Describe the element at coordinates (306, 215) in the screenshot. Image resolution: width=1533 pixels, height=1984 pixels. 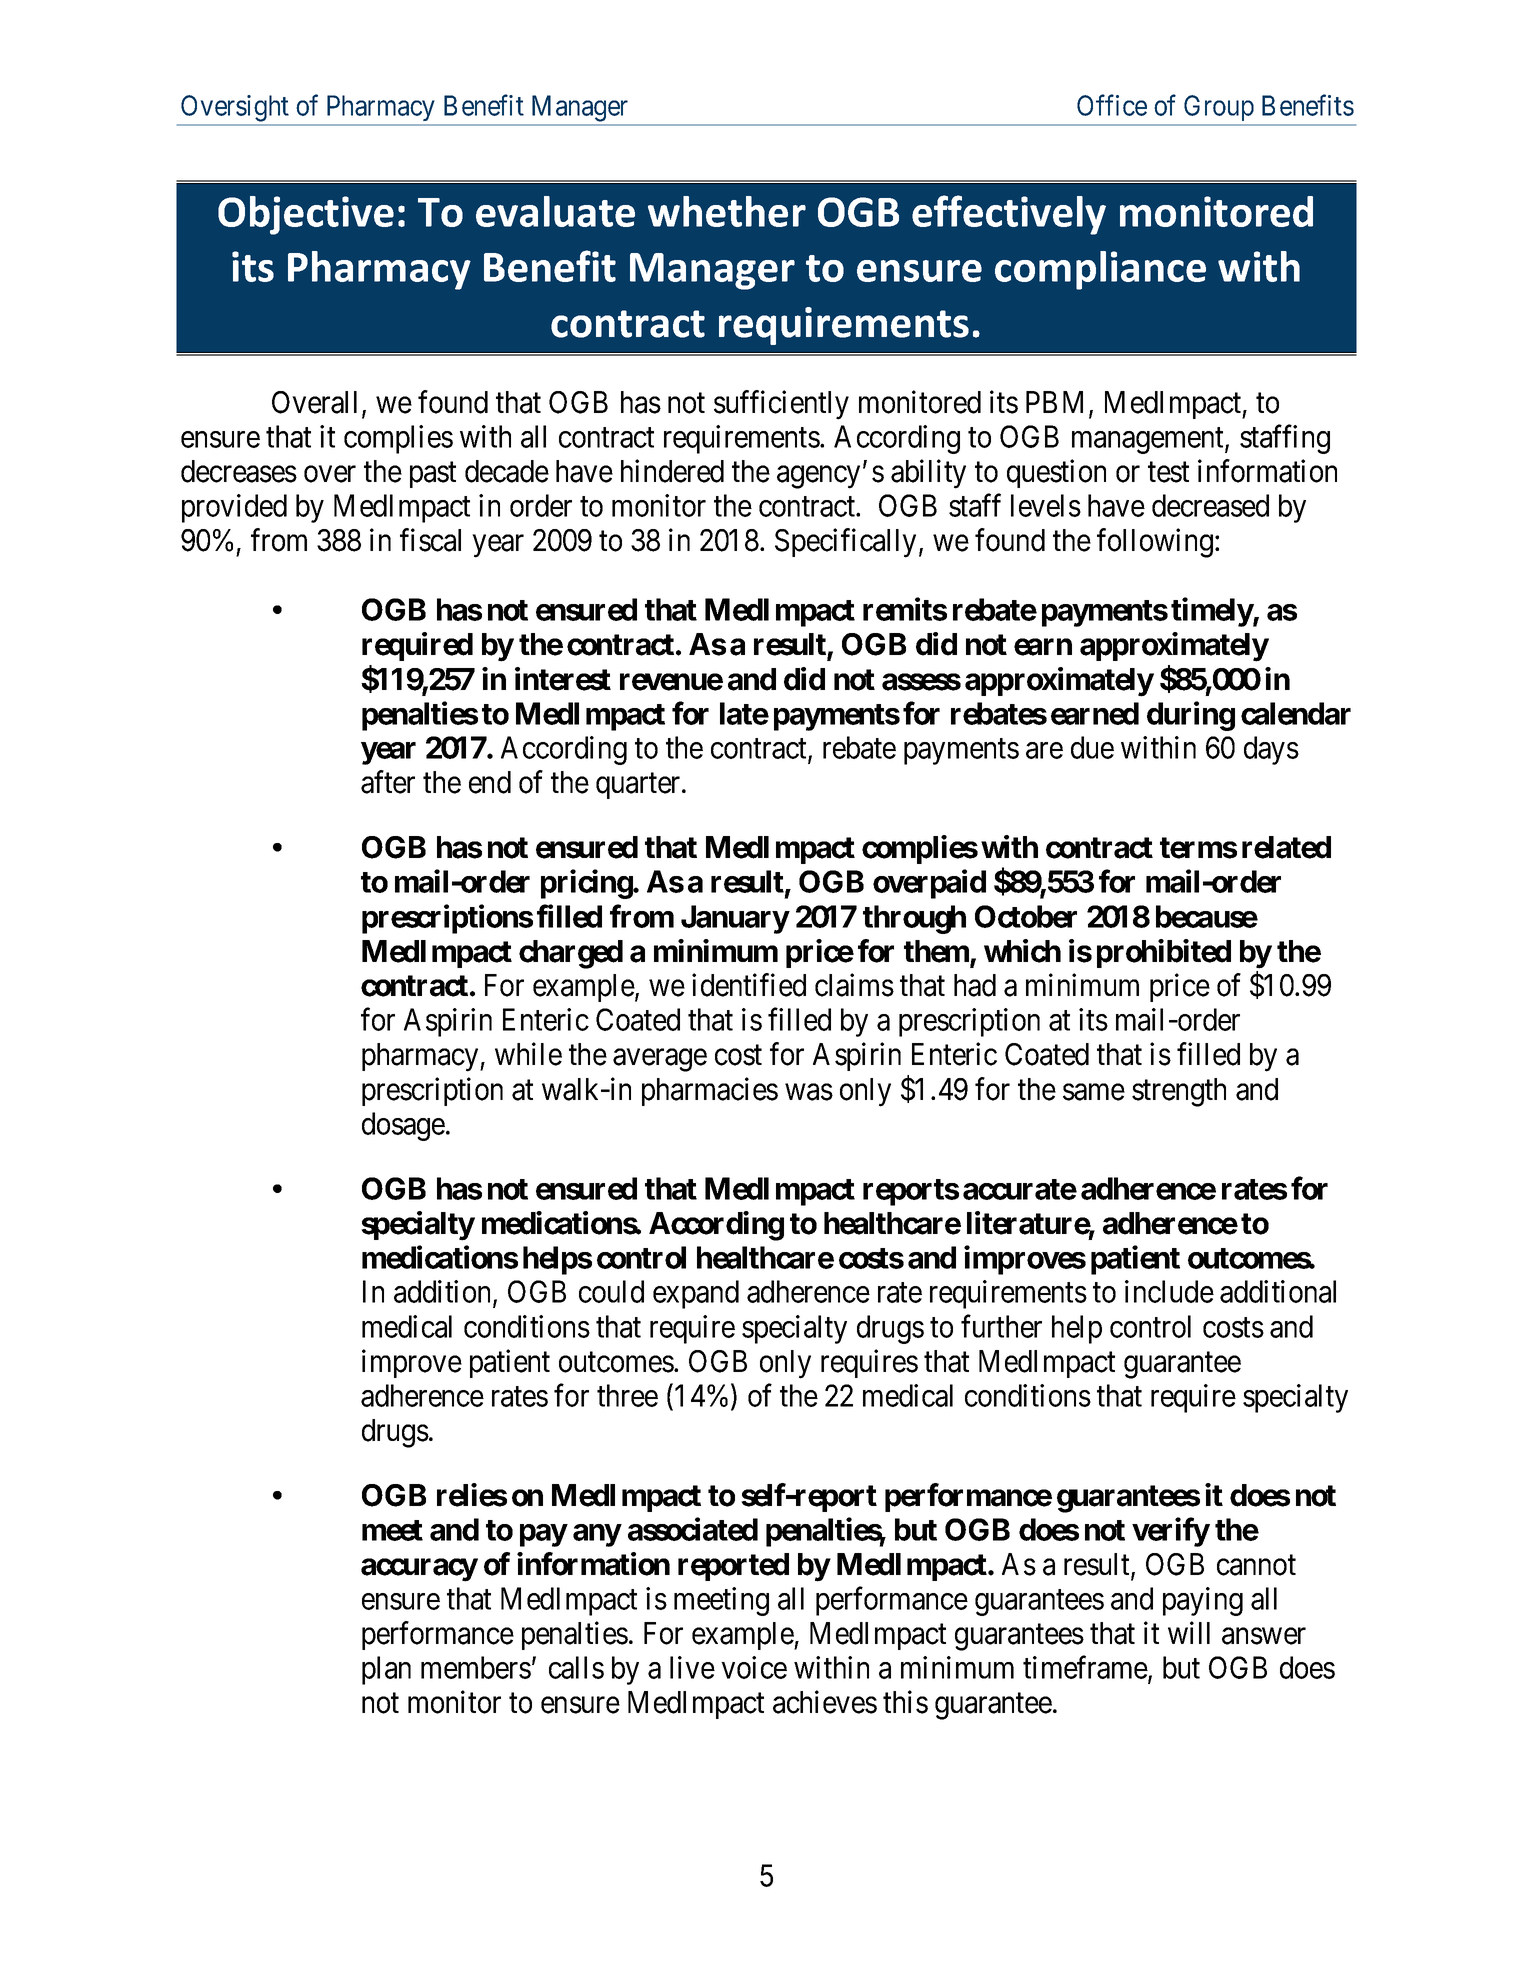
I see `Objective` at that location.
